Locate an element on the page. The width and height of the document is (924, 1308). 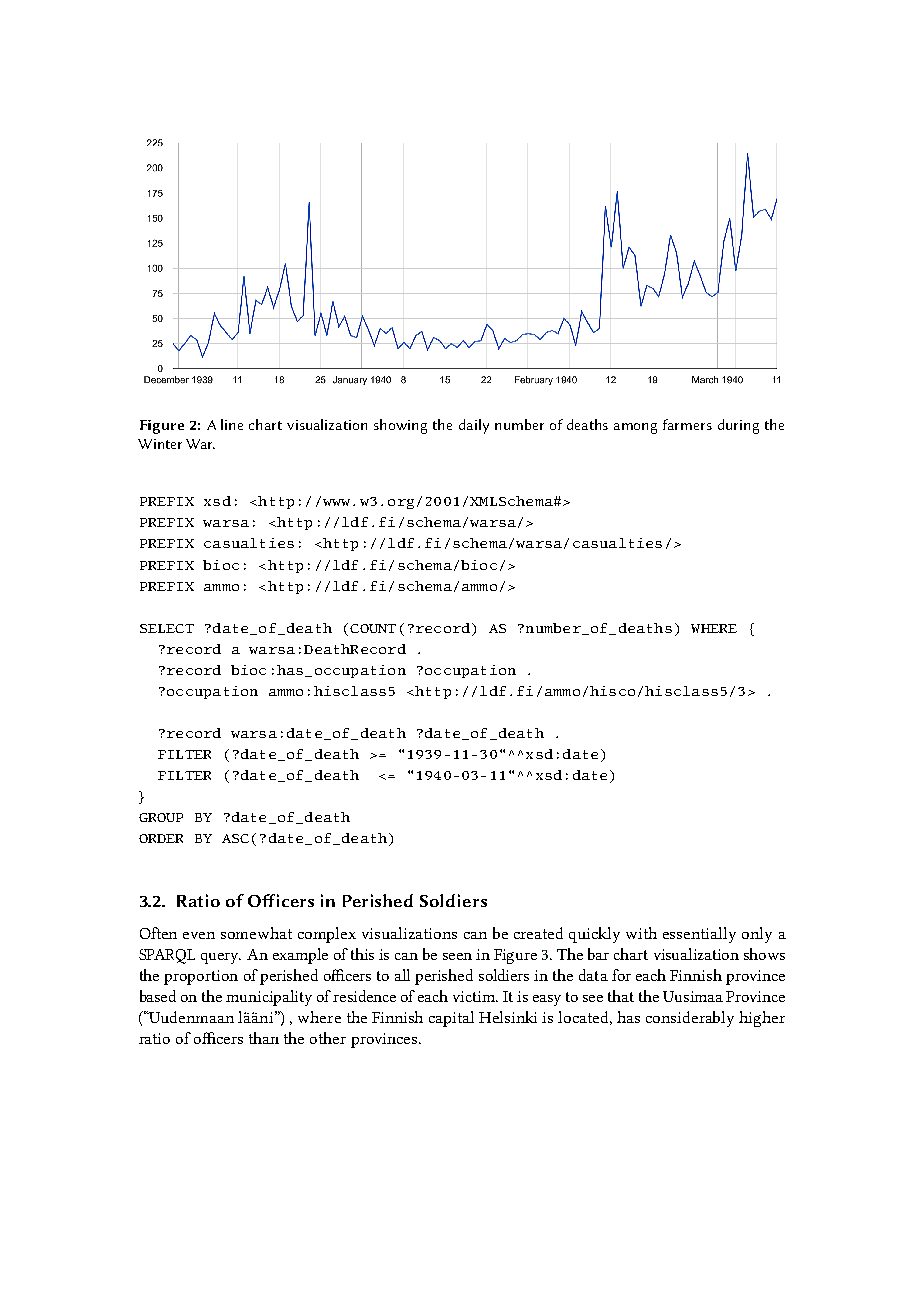
essentially is located at coordinates (699, 935).
